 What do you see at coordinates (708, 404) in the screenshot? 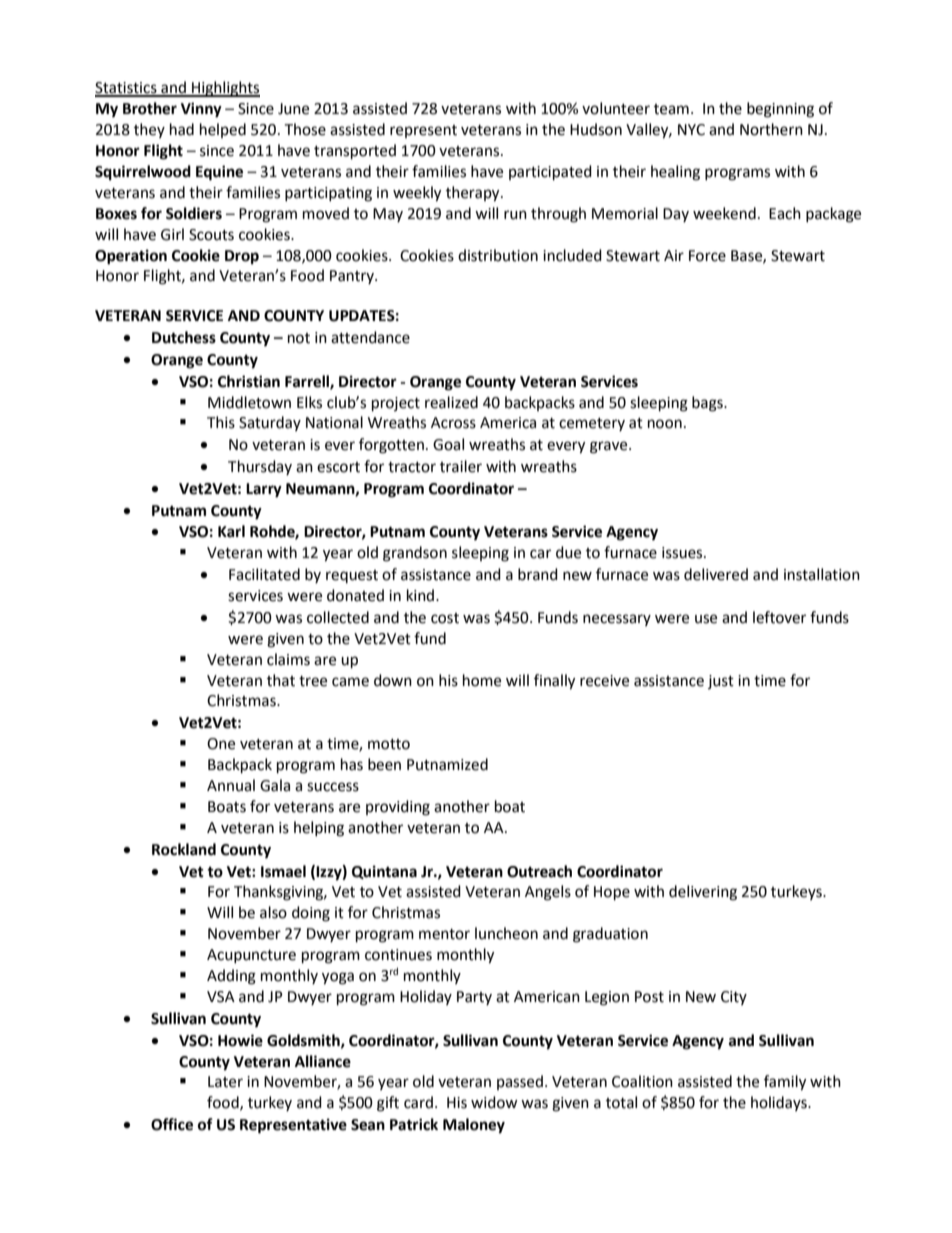
I see `bags` at bounding box center [708, 404].
